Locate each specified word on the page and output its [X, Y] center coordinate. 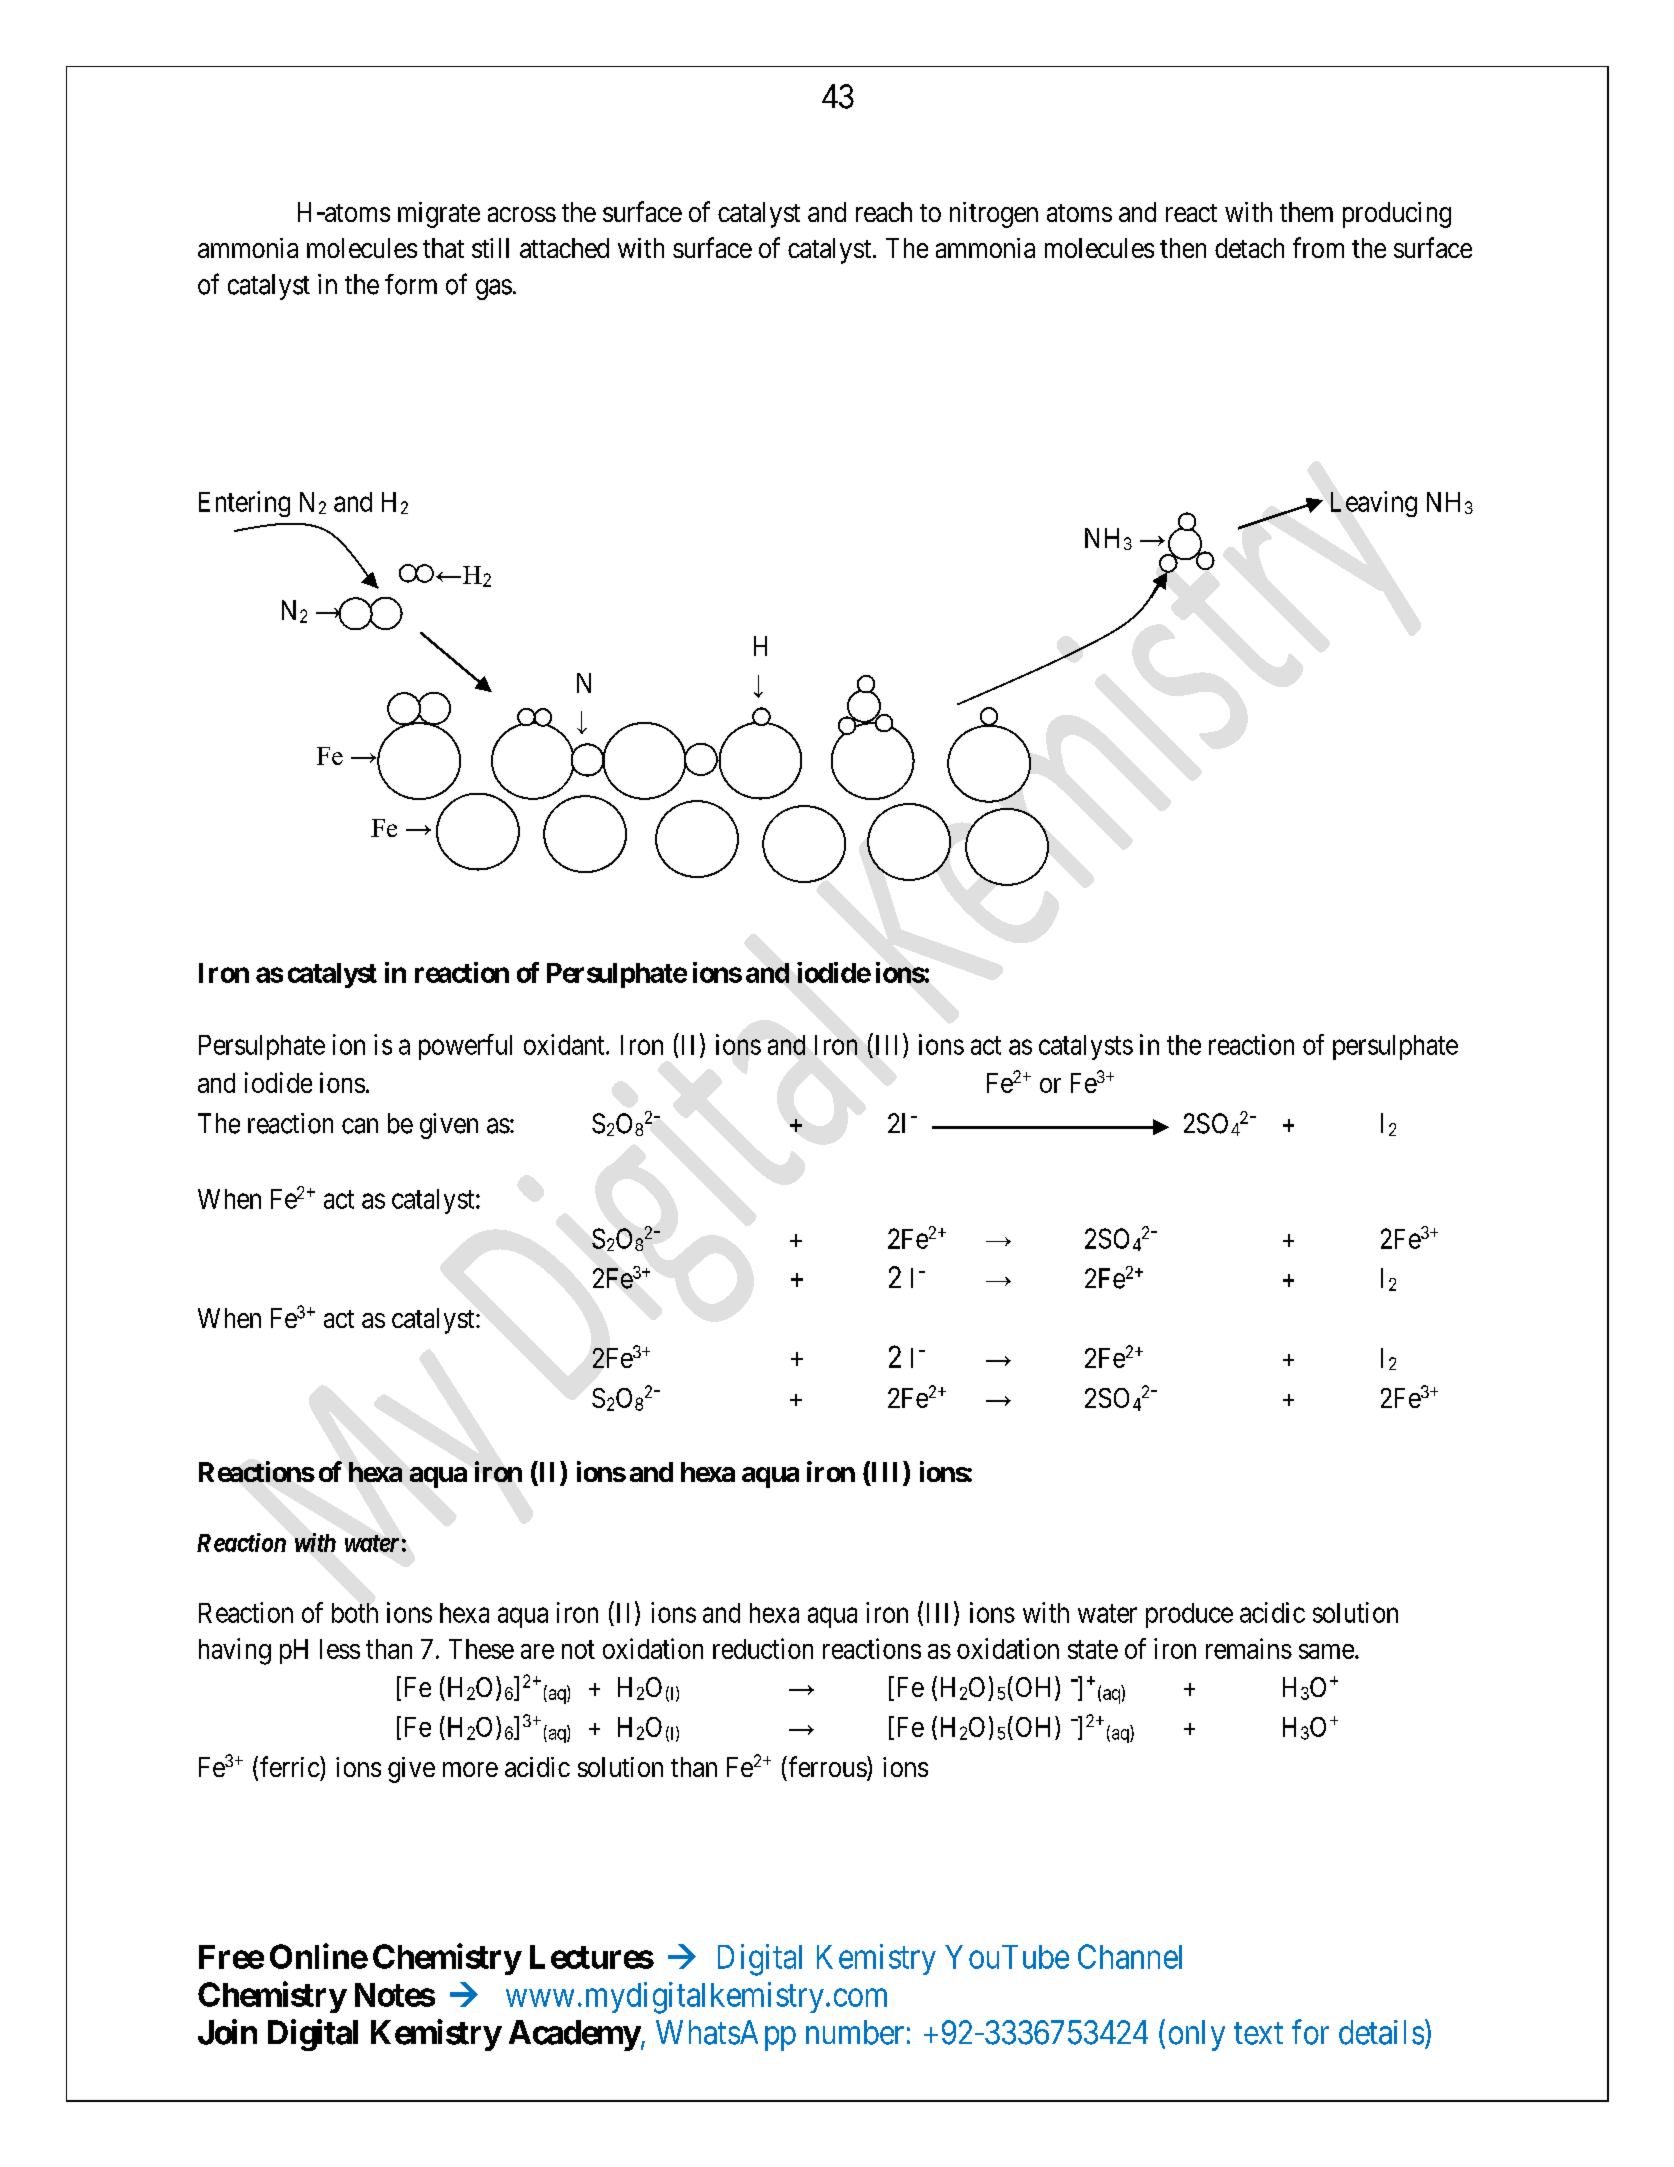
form [411, 284]
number [855, 2032]
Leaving [1374, 504]
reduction [763, 1648]
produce [1189, 1615]
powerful [465, 1047]
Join [227, 2032]
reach [884, 212]
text [1258, 2034]
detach [1249, 248]
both [355, 1613]
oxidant [565, 1044]
